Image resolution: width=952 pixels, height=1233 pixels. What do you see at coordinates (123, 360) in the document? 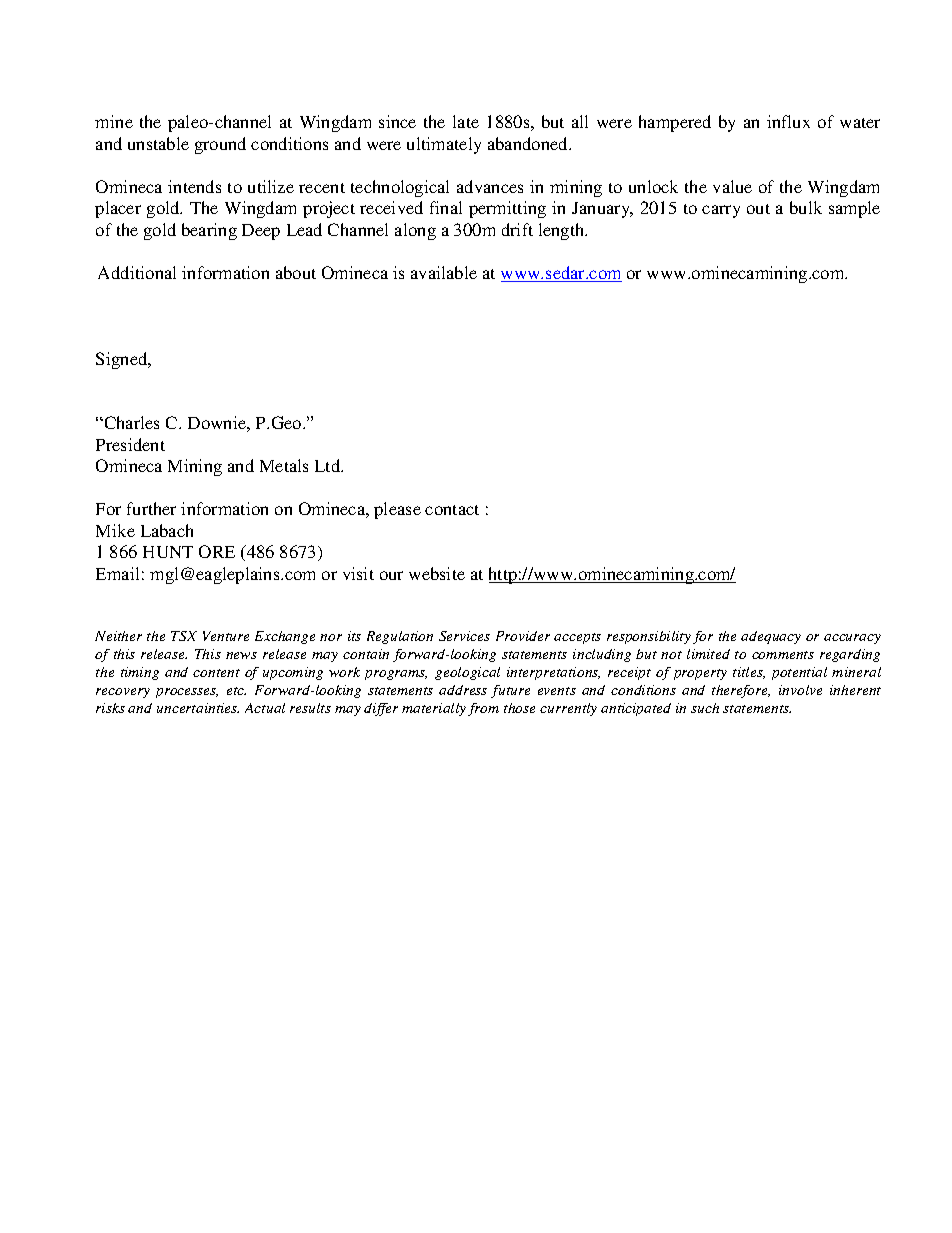
I see `Signed` at bounding box center [123, 360].
